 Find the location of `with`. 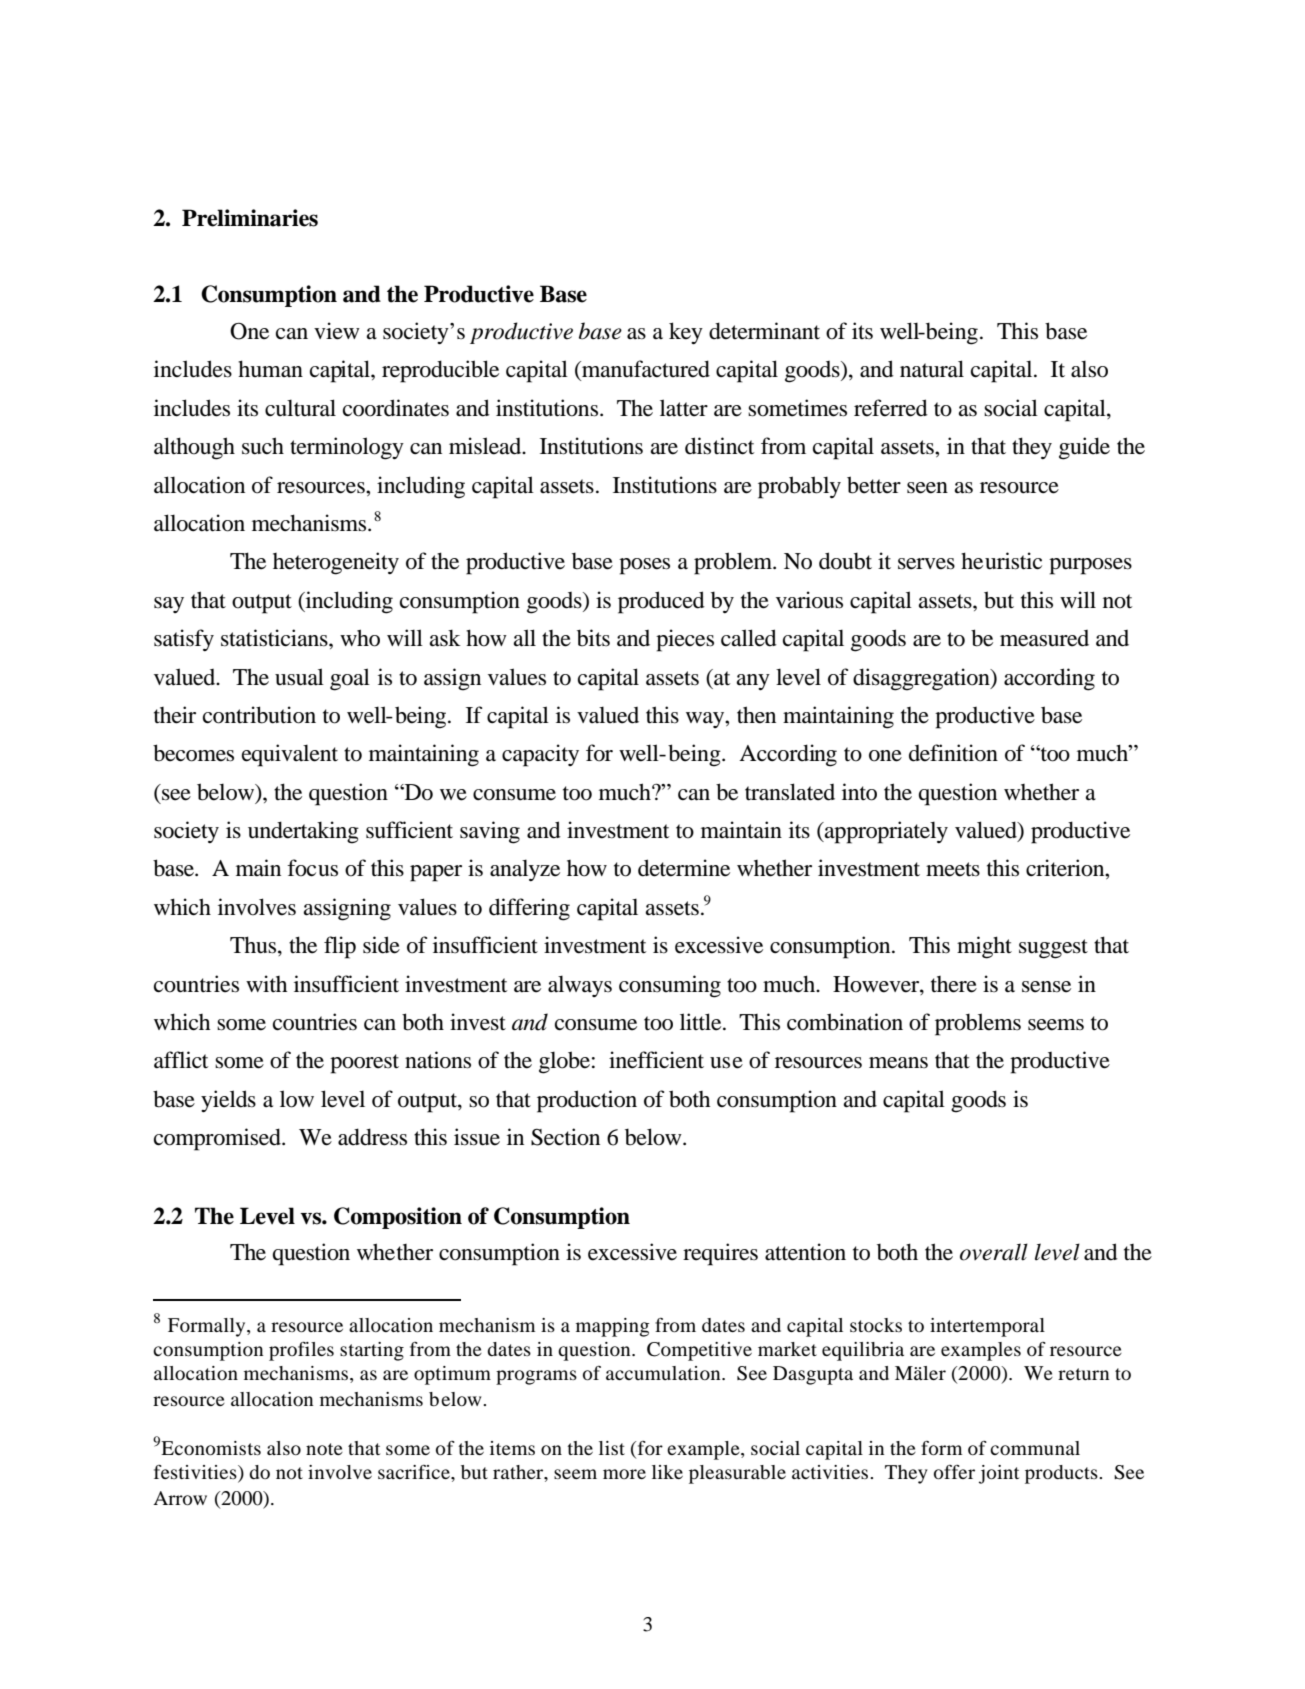

with is located at coordinates (266, 983).
